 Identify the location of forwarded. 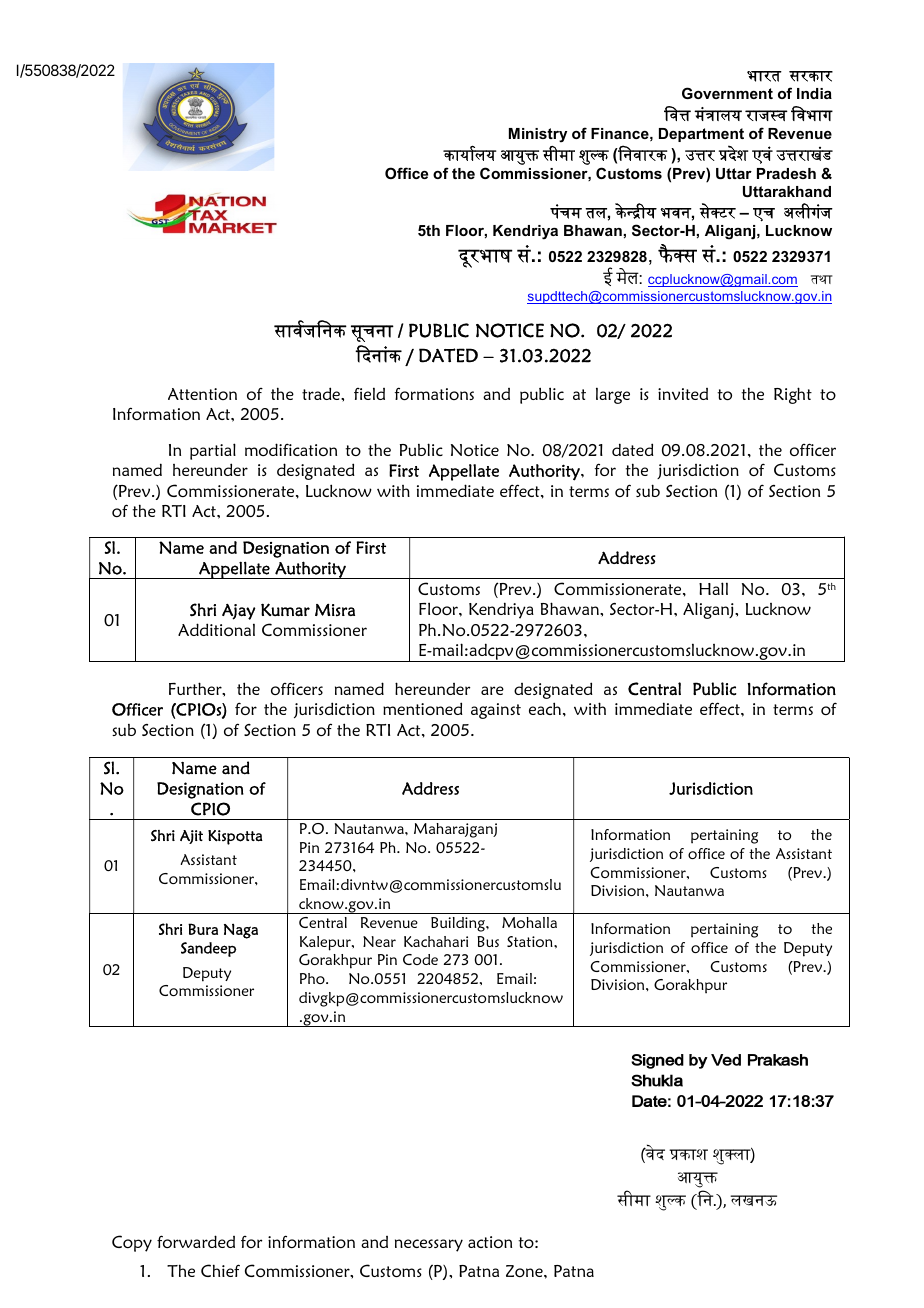
(196, 1241).
